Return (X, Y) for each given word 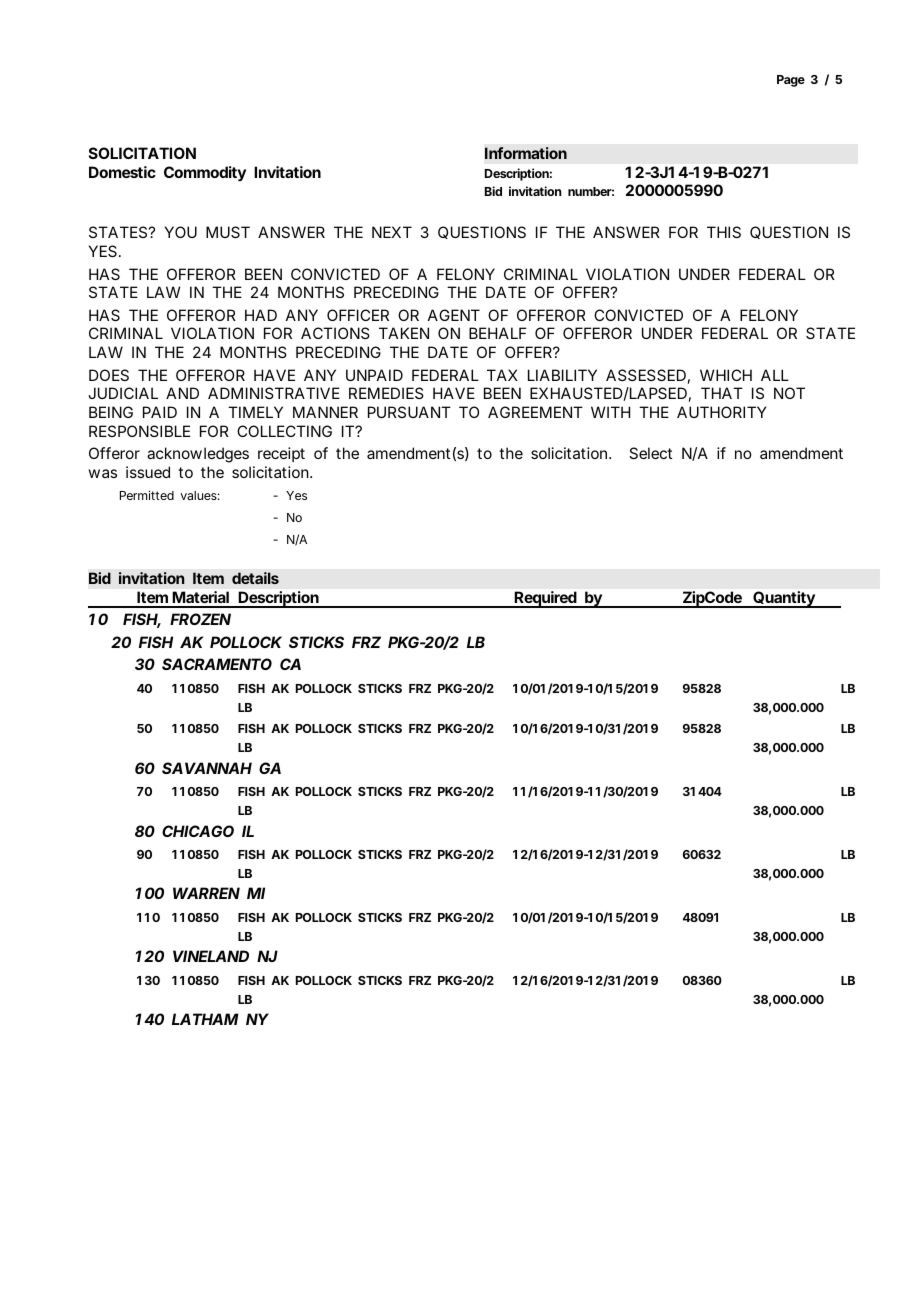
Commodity (205, 174)
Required (546, 599)
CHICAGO (198, 831)
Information (526, 153)
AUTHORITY (721, 412)
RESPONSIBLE (139, 431)
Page (791, 81)
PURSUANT (409, 412)
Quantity (784, 599)
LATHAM (205, 1019)
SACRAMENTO (217, 664)
